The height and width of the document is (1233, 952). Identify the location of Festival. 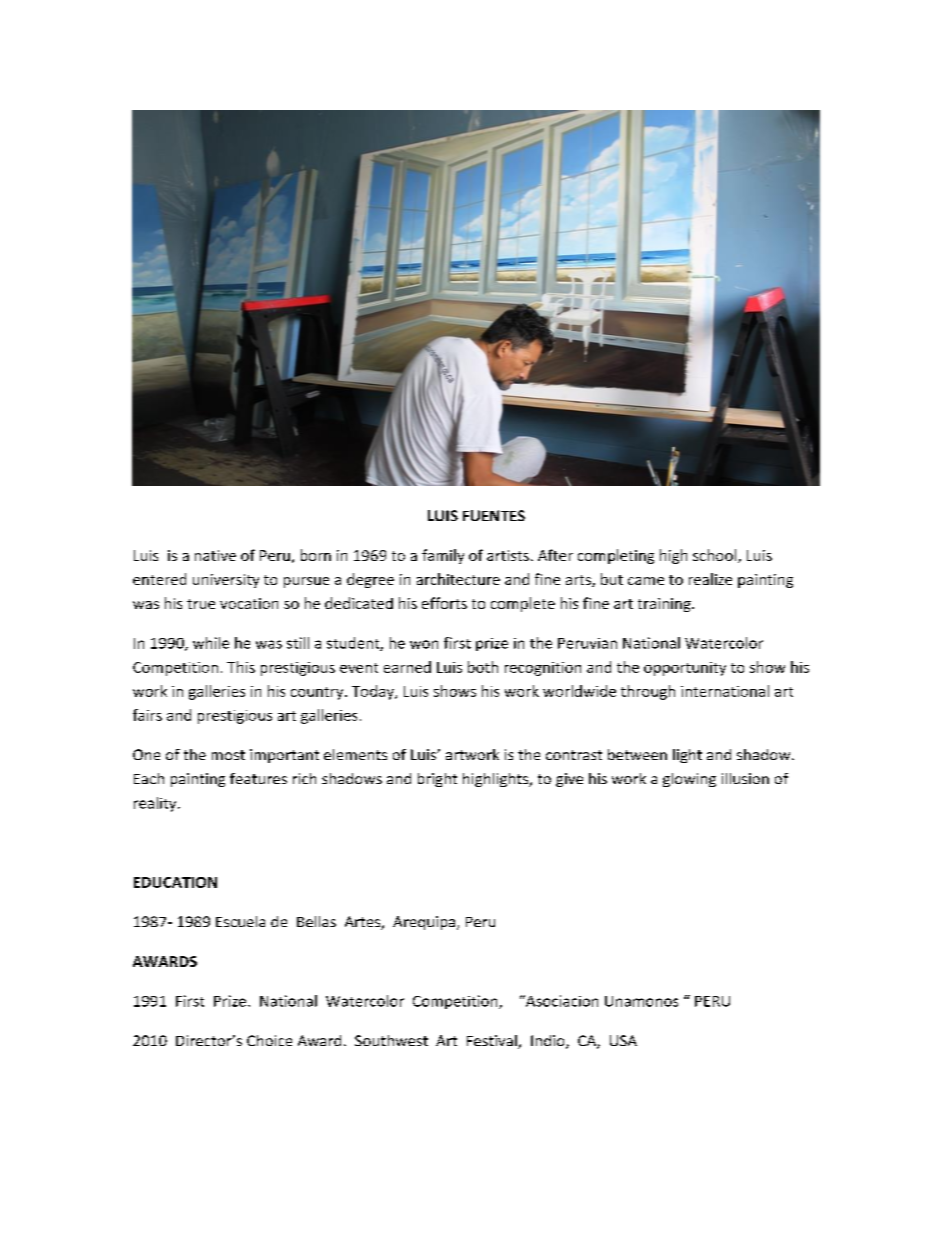
(493, 1042).
